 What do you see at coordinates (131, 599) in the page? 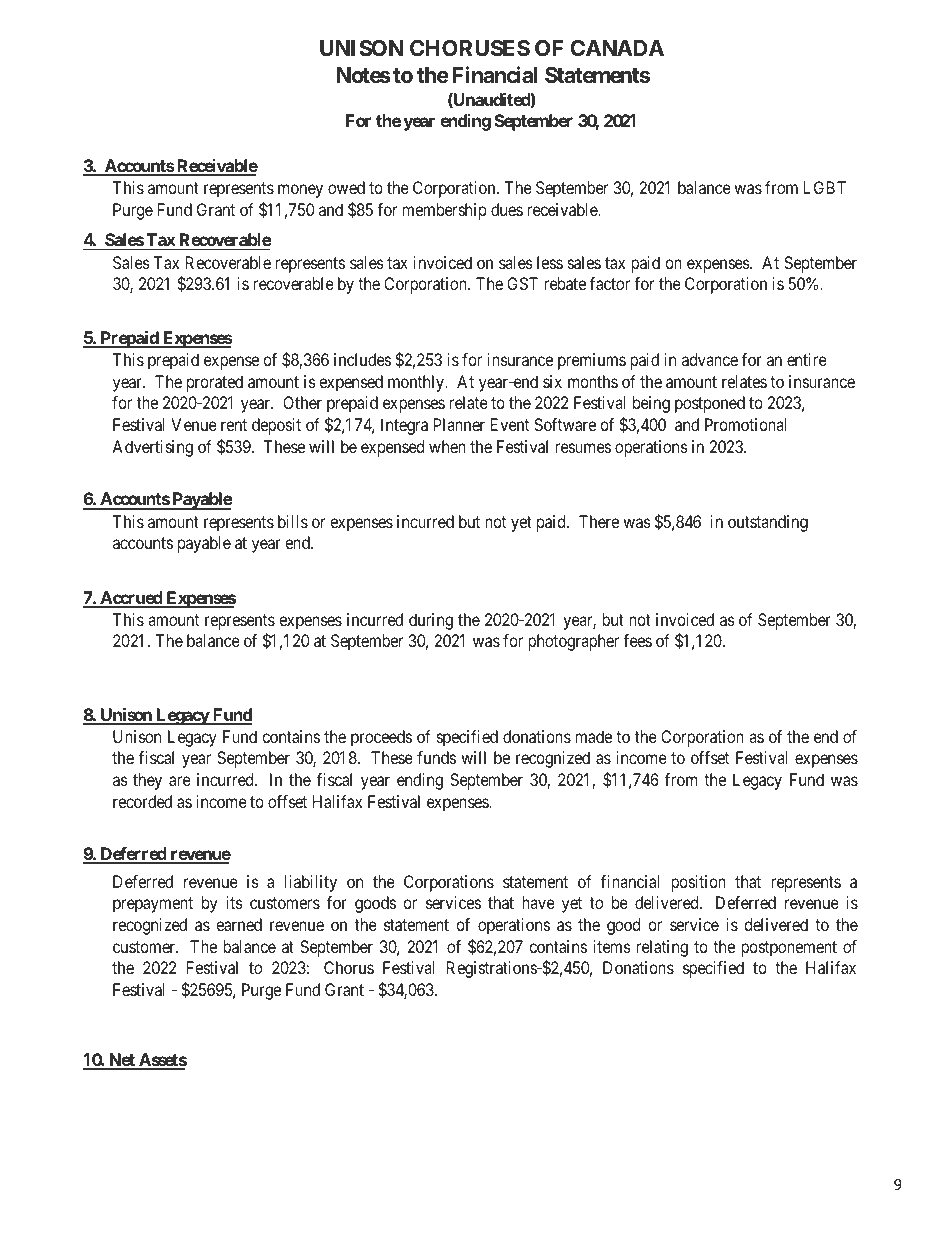
I see `Accrued` at bounding box center [131, 599].
